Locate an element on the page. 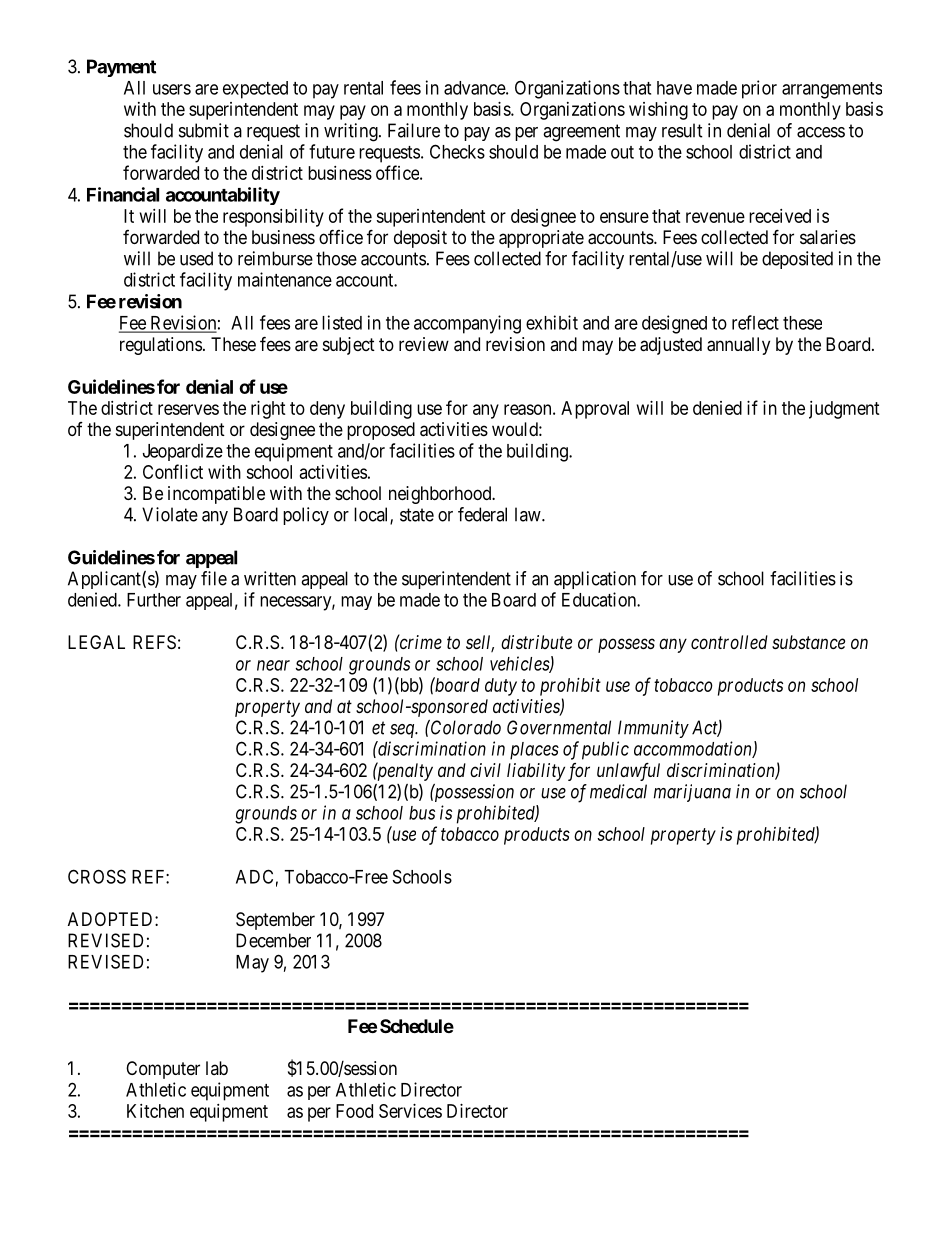 This page has height=1233, width=952. users is located at coordinates (172, 89).
